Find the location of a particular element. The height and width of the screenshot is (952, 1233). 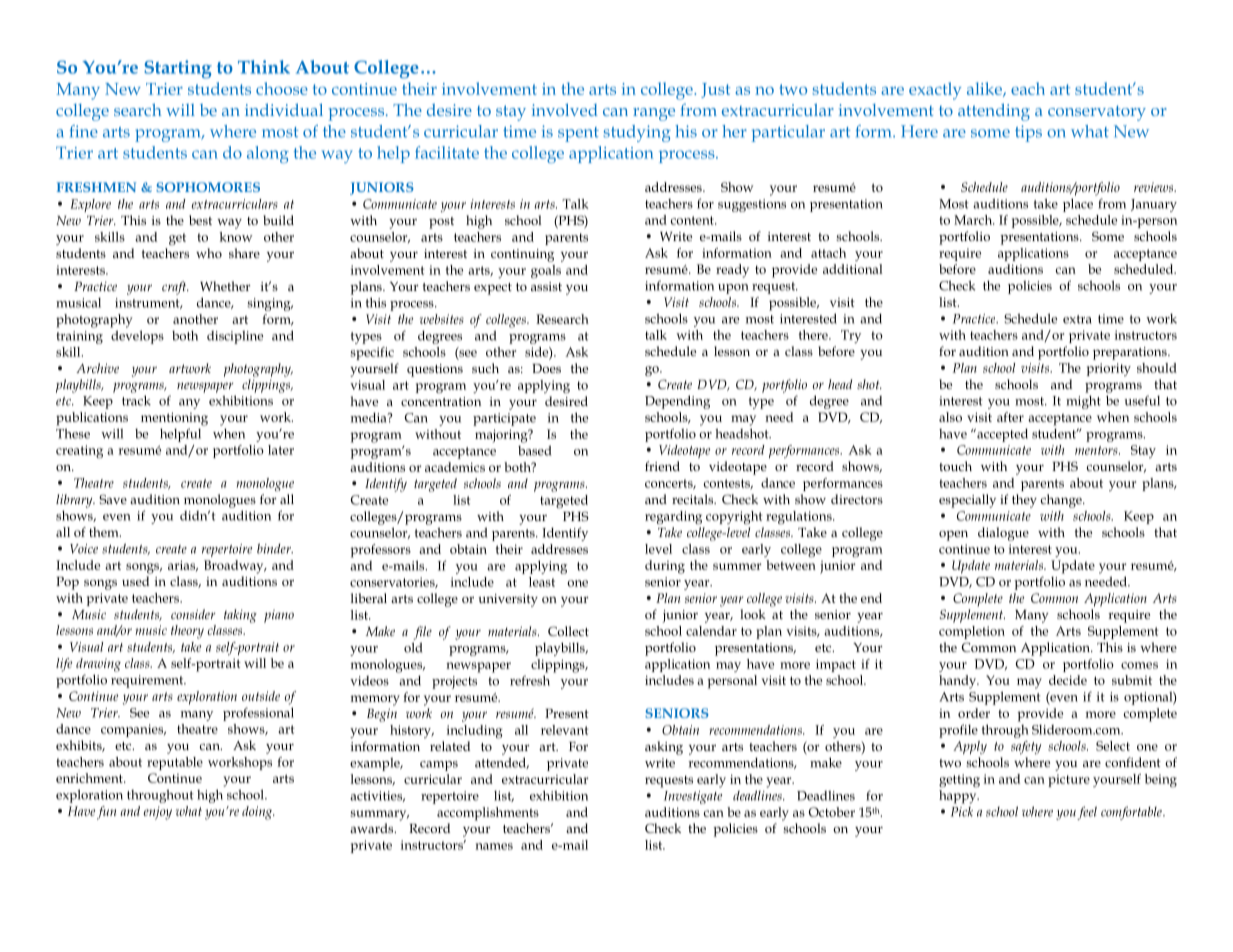

enjoy is located at coordinates (158, 813).
